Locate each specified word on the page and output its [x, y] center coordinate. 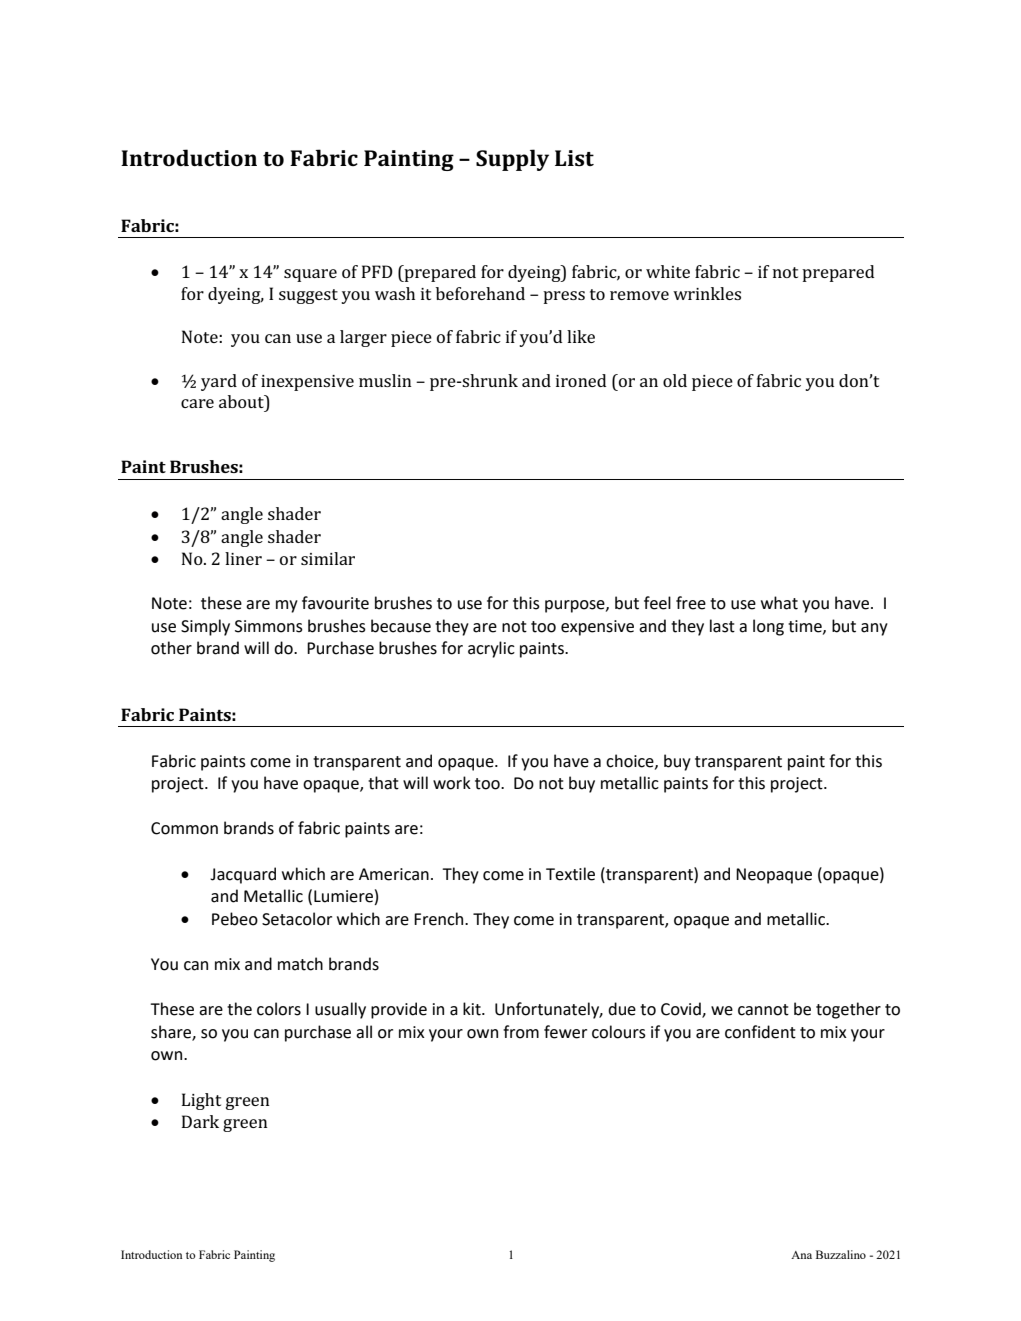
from [521, 1032]
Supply [512, 160]
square [310, 275]
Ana [801, 1255]
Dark [200, 1121]
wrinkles [707, 293]
